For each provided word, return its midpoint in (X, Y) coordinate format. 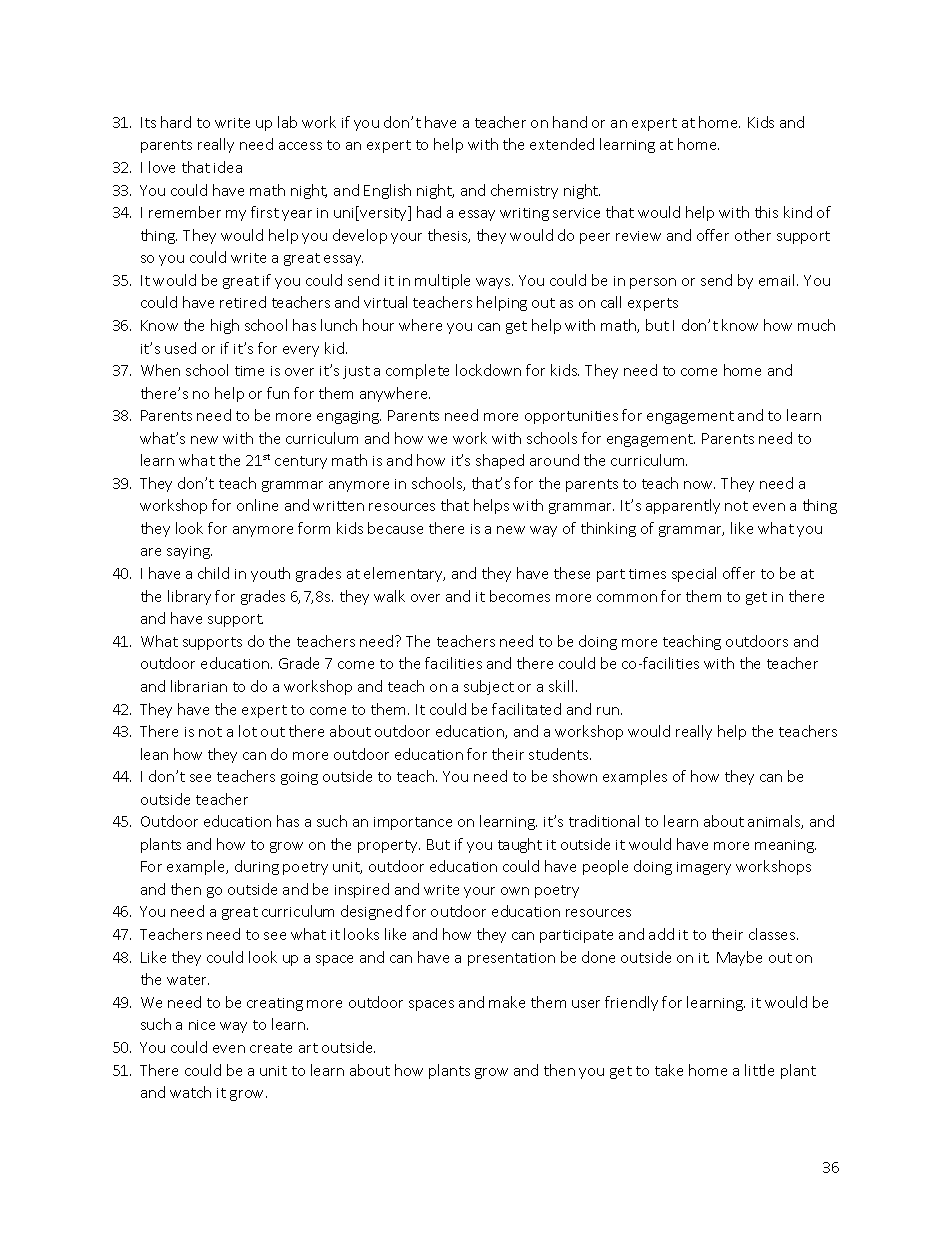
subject (489, 687)
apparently (683, 506)
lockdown (488, 370)
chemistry (524, 191)
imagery (704, 868)
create (271, 1048)
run (609, 711)
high (225, 326)
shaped (500, 461)
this (766, 212)
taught (520, 845)
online (257, 505)
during (257, 867)
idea (228, 167)
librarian (199, 686)
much (816, 325)
